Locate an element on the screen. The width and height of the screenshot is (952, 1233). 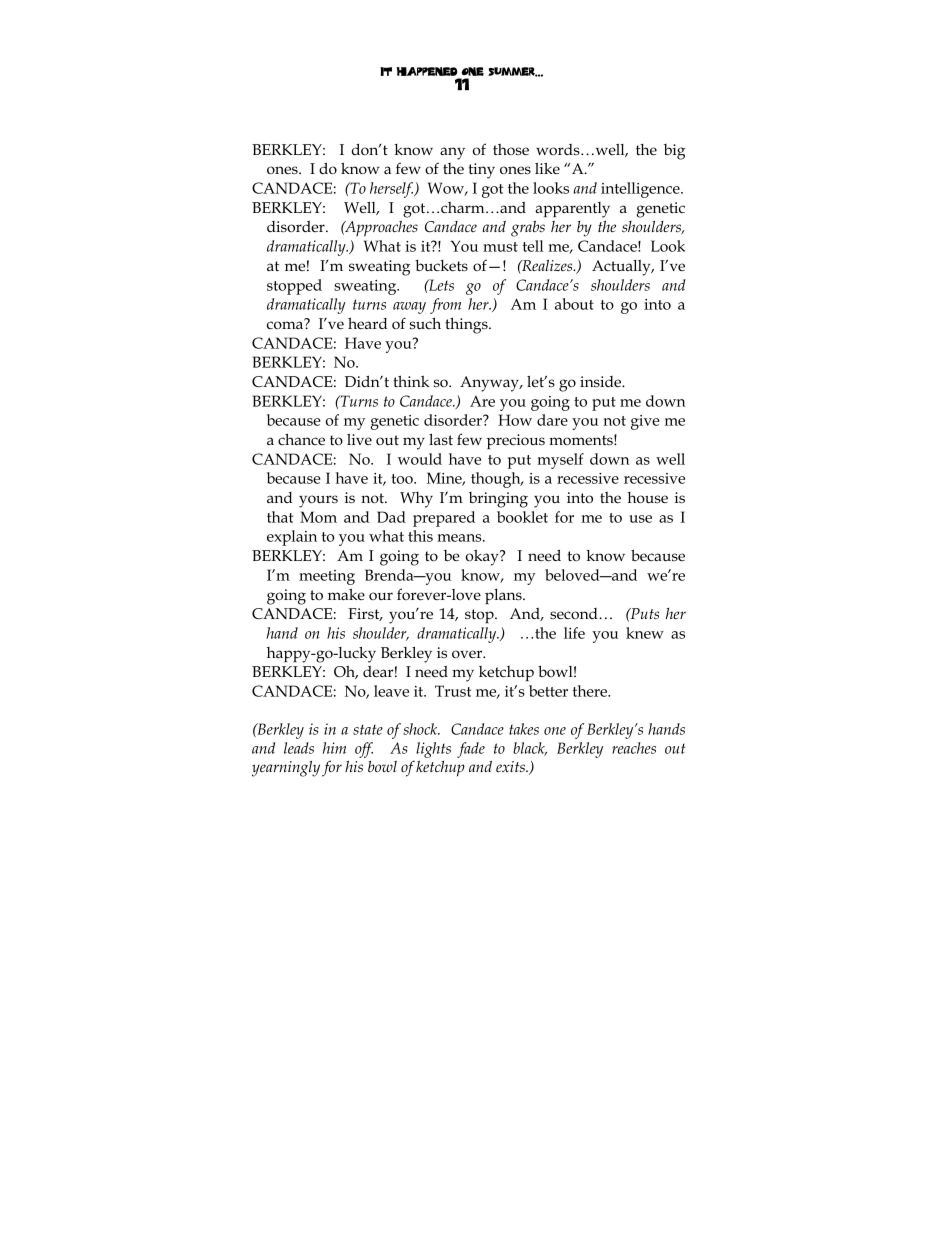
heard is located at coordinates (367, 323).
